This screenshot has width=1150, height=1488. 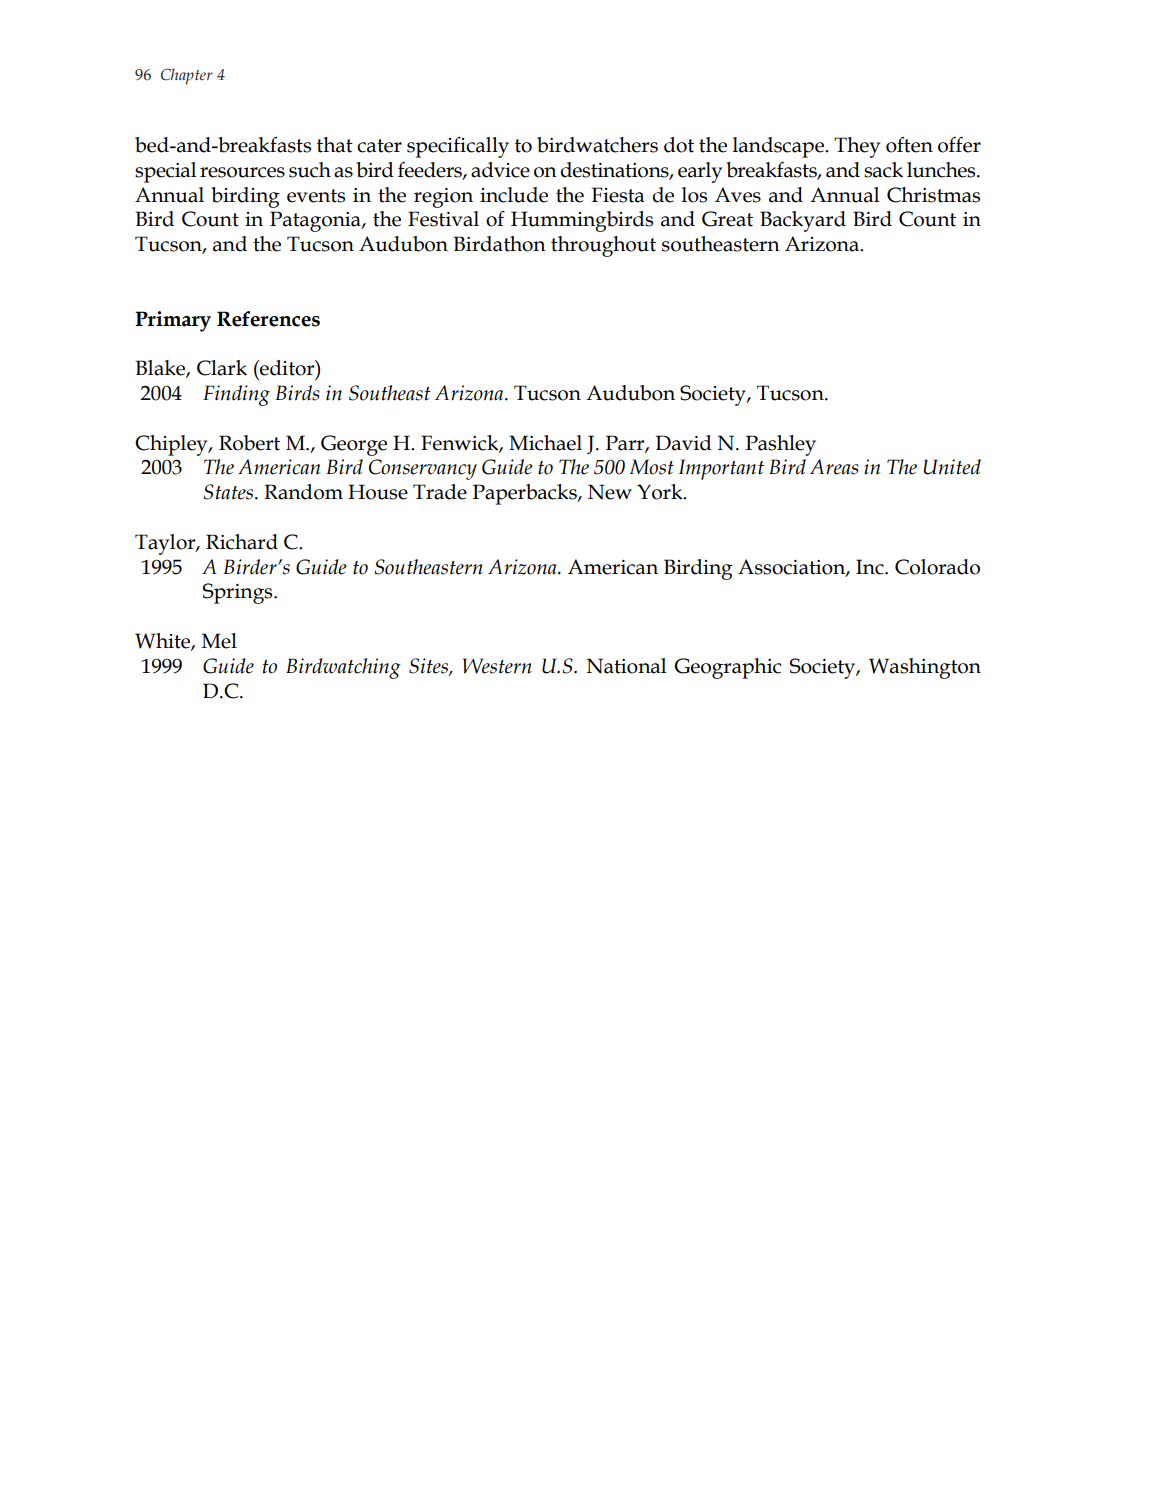 I want to click on National, so click(x=626, y=666).
